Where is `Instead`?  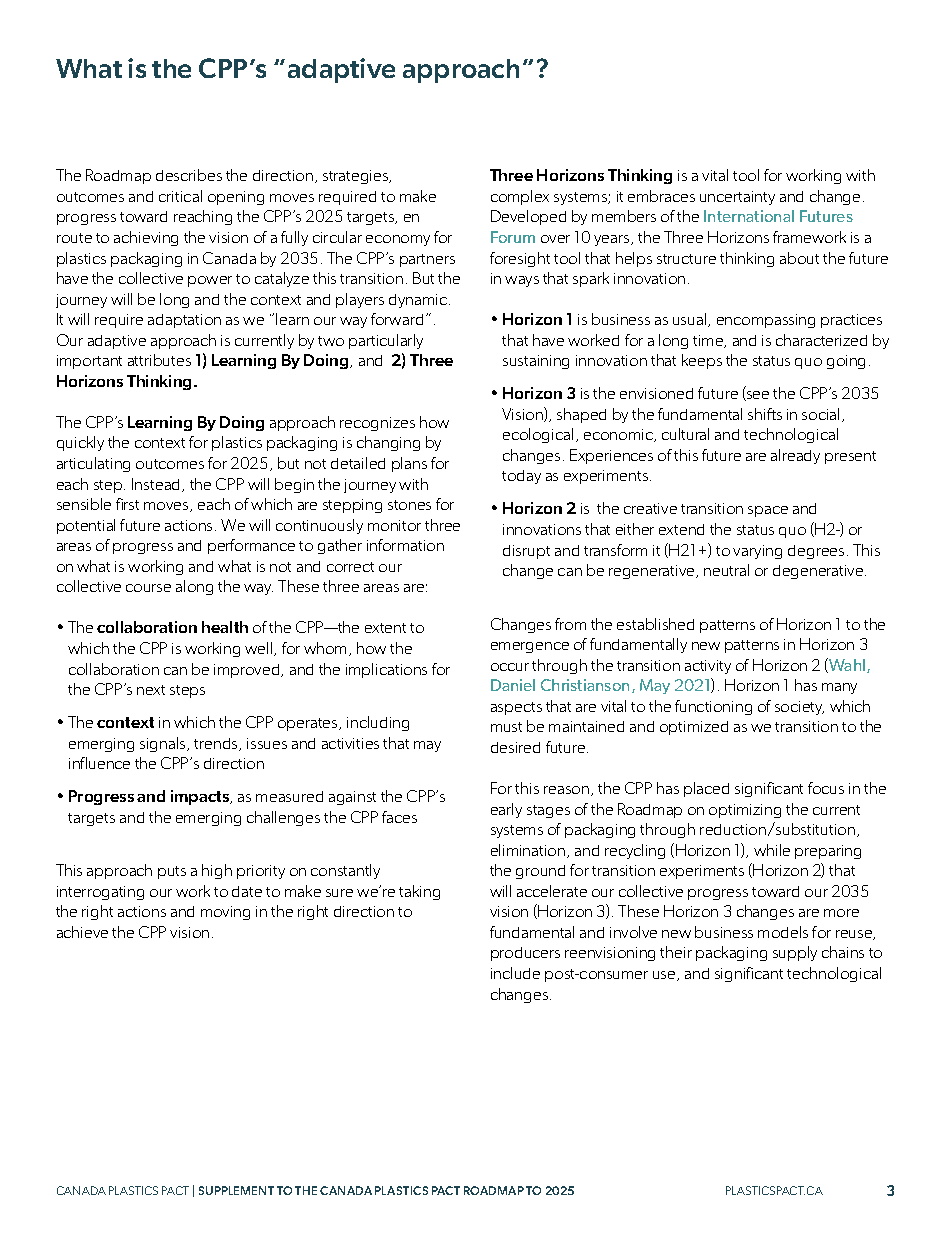 Instead is located at coordinates (157, 485).
